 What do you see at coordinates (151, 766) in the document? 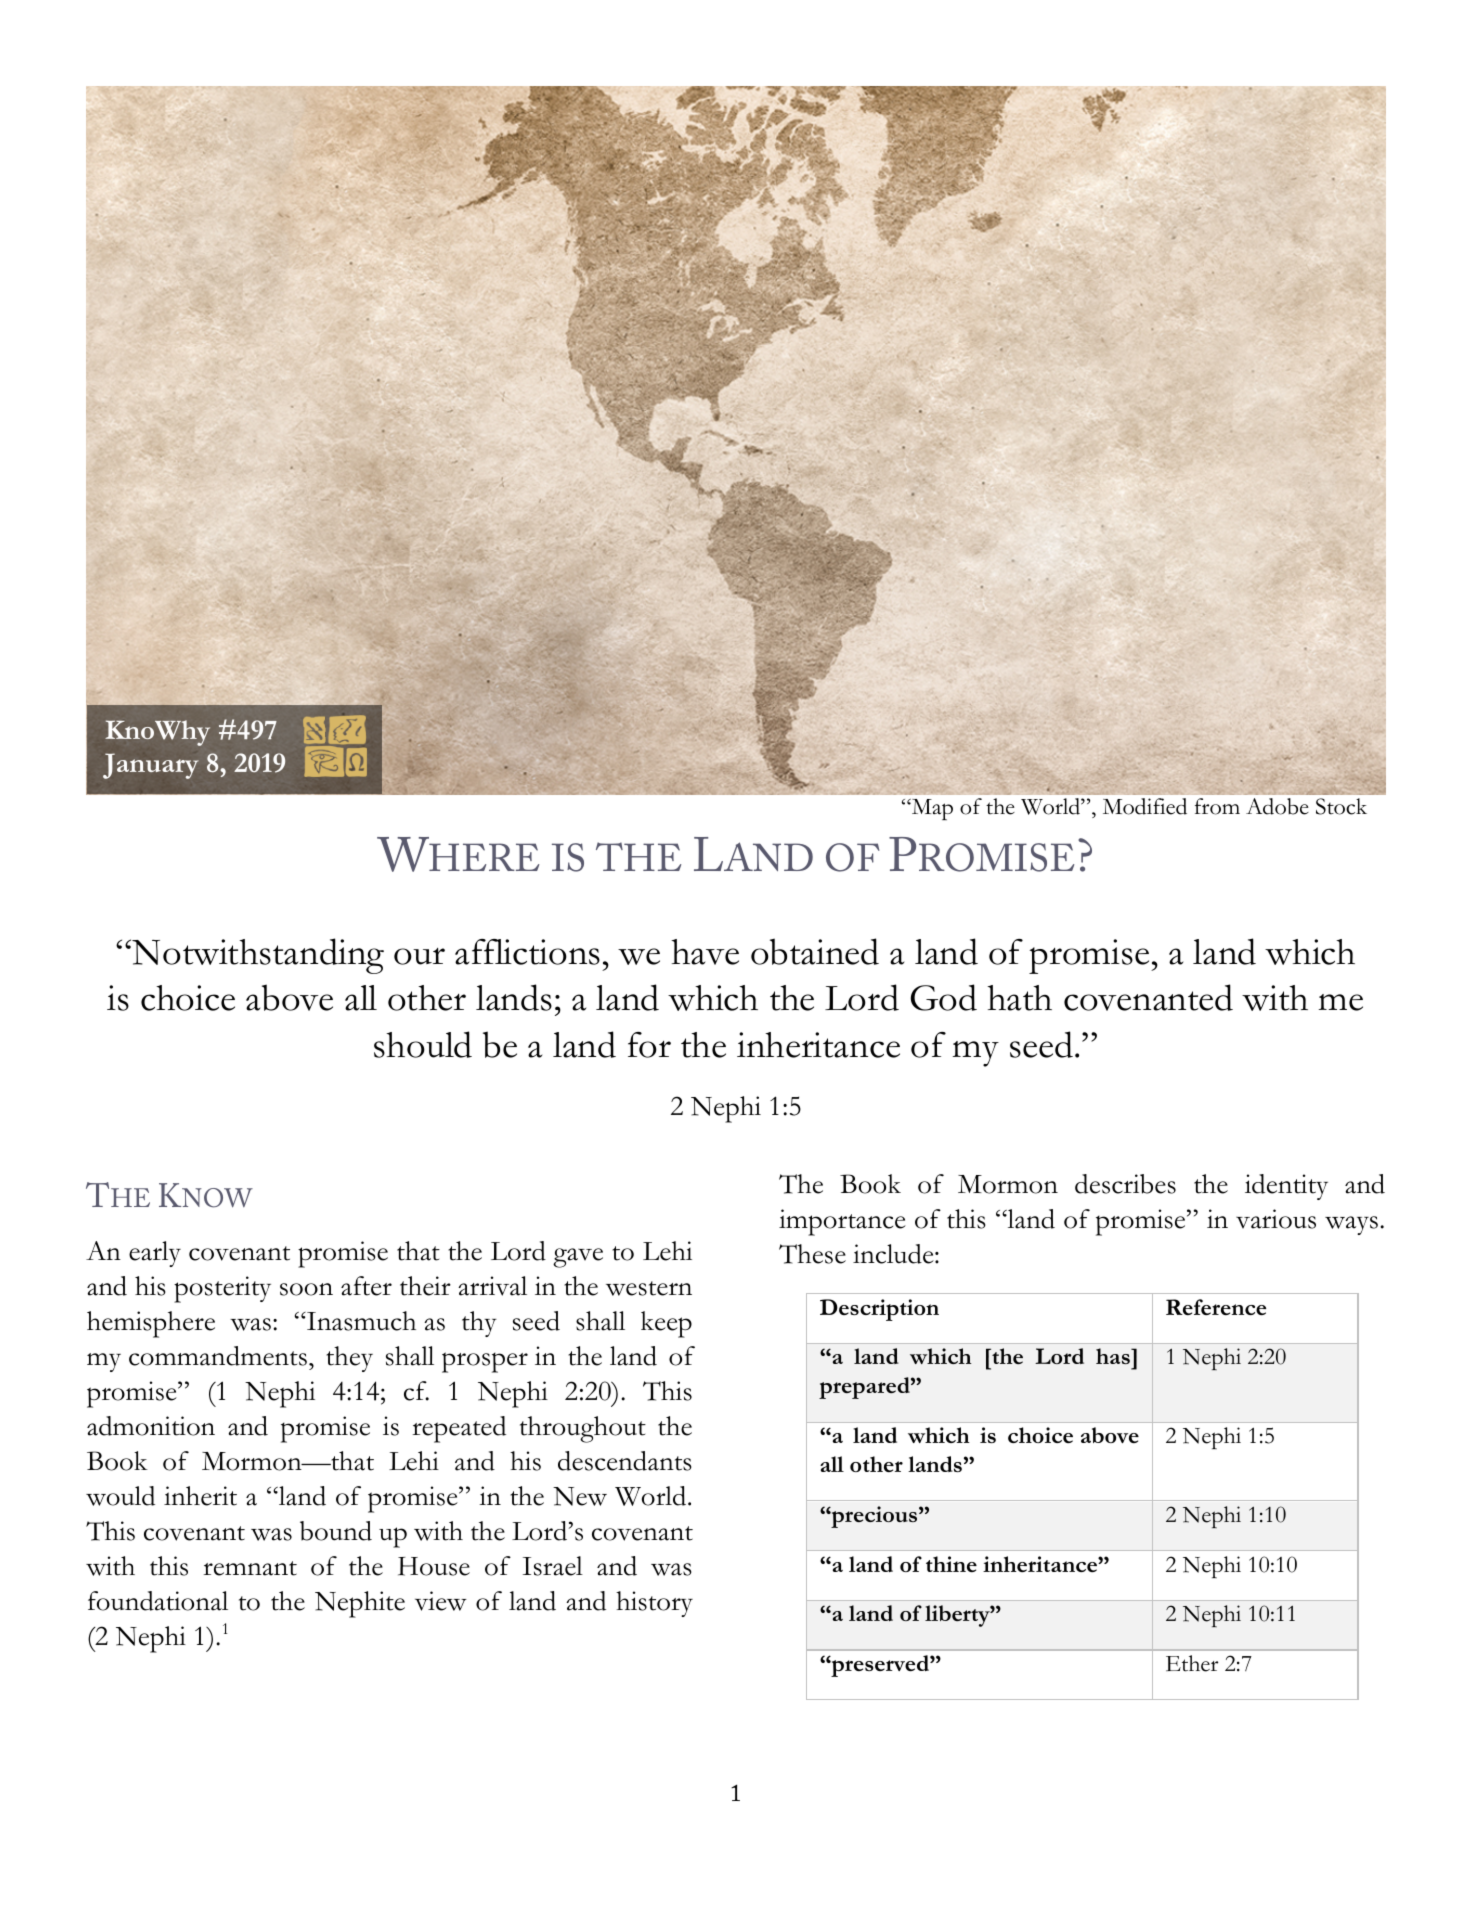
I see `January` at bounding box center [151, 766].
